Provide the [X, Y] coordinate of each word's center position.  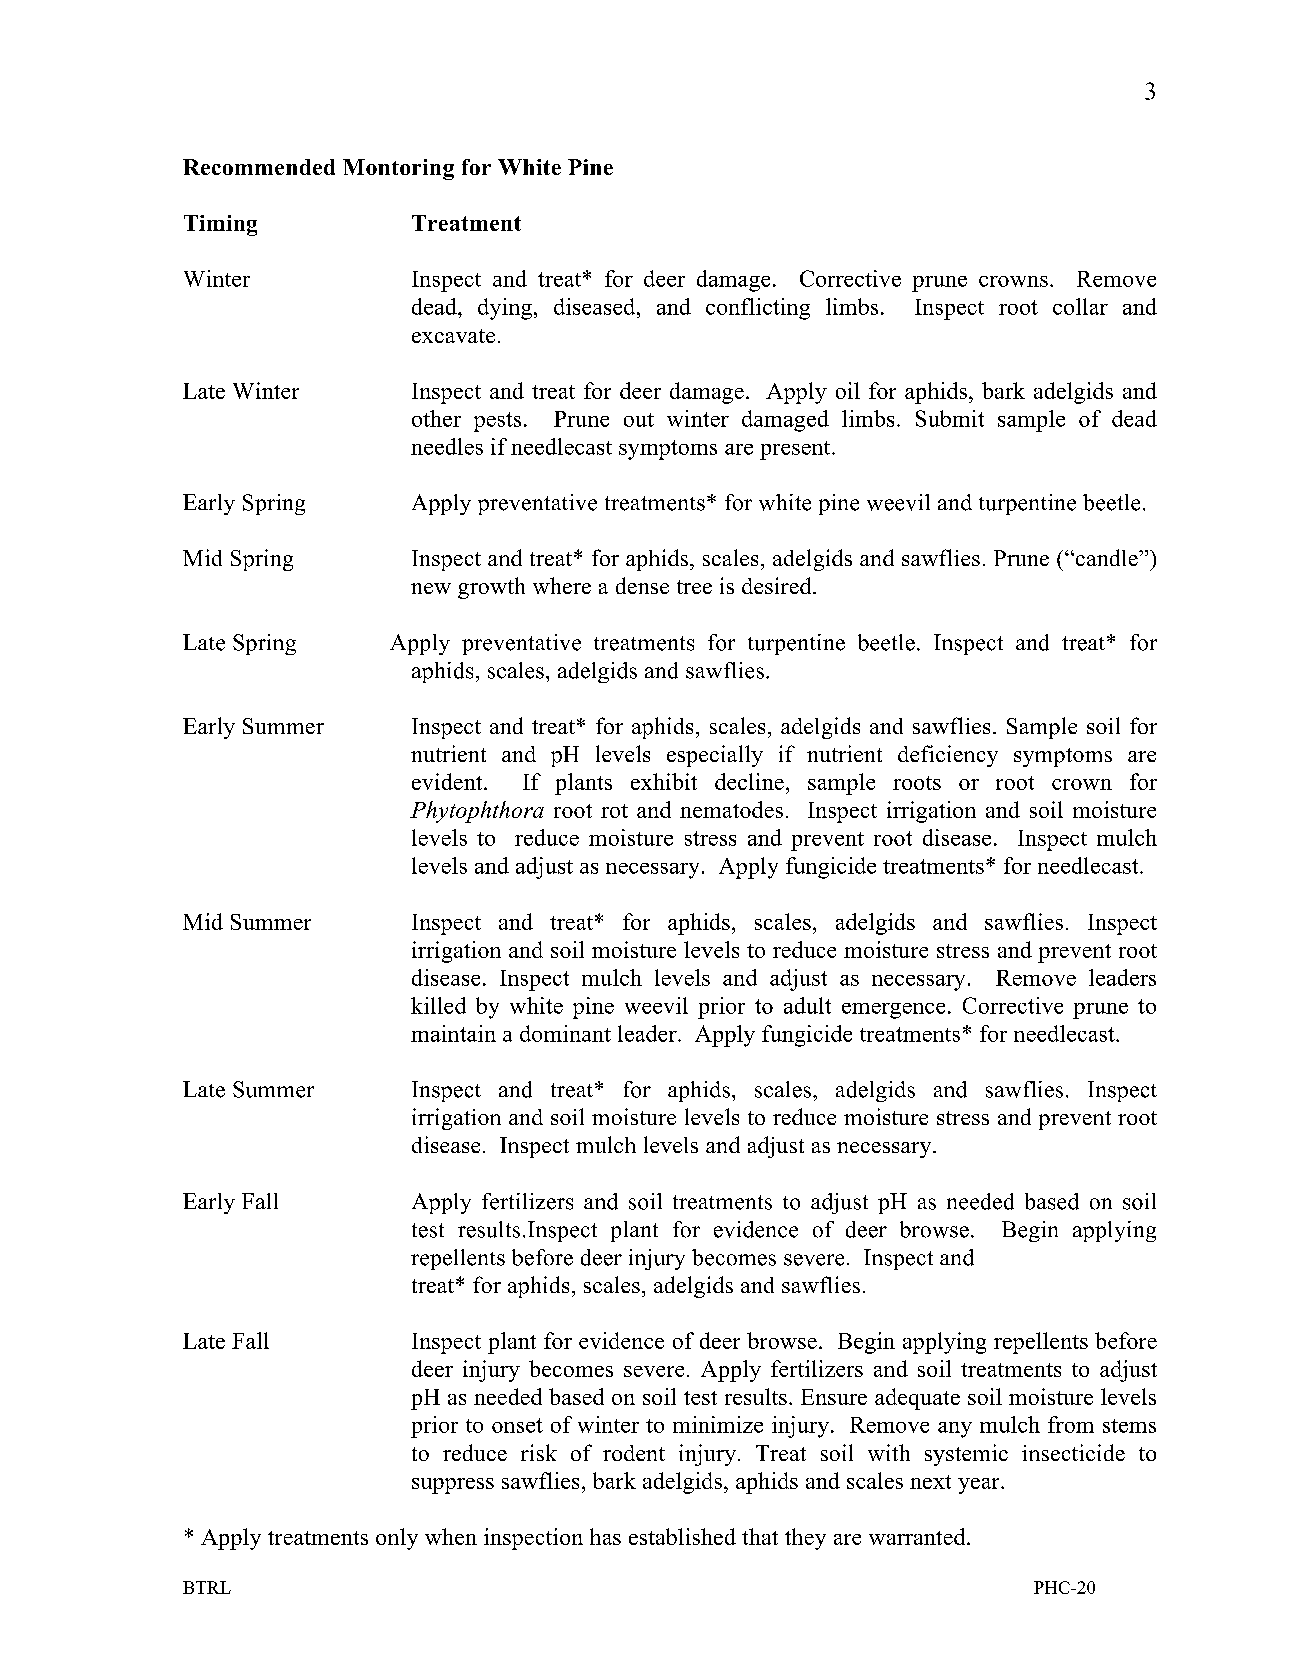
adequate [917, 1399]
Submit [950, 418]
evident [448, 781]
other [436, 418]
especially [715, 756]
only [397, 1539]
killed [438, 1005]
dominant [565, 1033]
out [639, 420]
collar [1080, 306]
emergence [893, 1011]
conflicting [758, 309]
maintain [453, 1033]
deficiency [948, 756]
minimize [718, 1424]
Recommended [259, 167]
